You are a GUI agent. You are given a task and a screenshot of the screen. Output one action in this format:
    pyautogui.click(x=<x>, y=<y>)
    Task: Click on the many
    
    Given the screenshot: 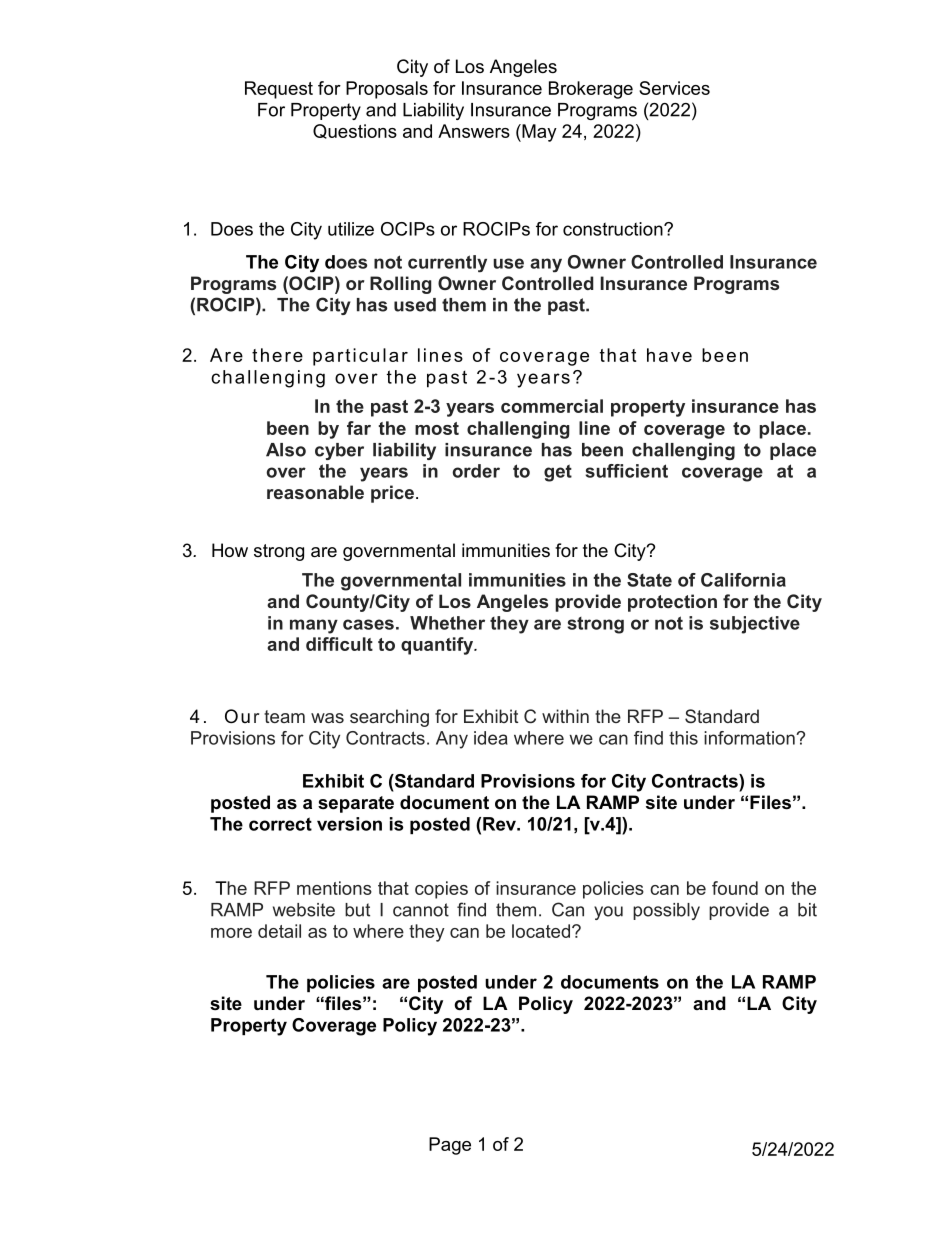 What is the action you would take?
    pyautogui.click(x=314, y=626)
